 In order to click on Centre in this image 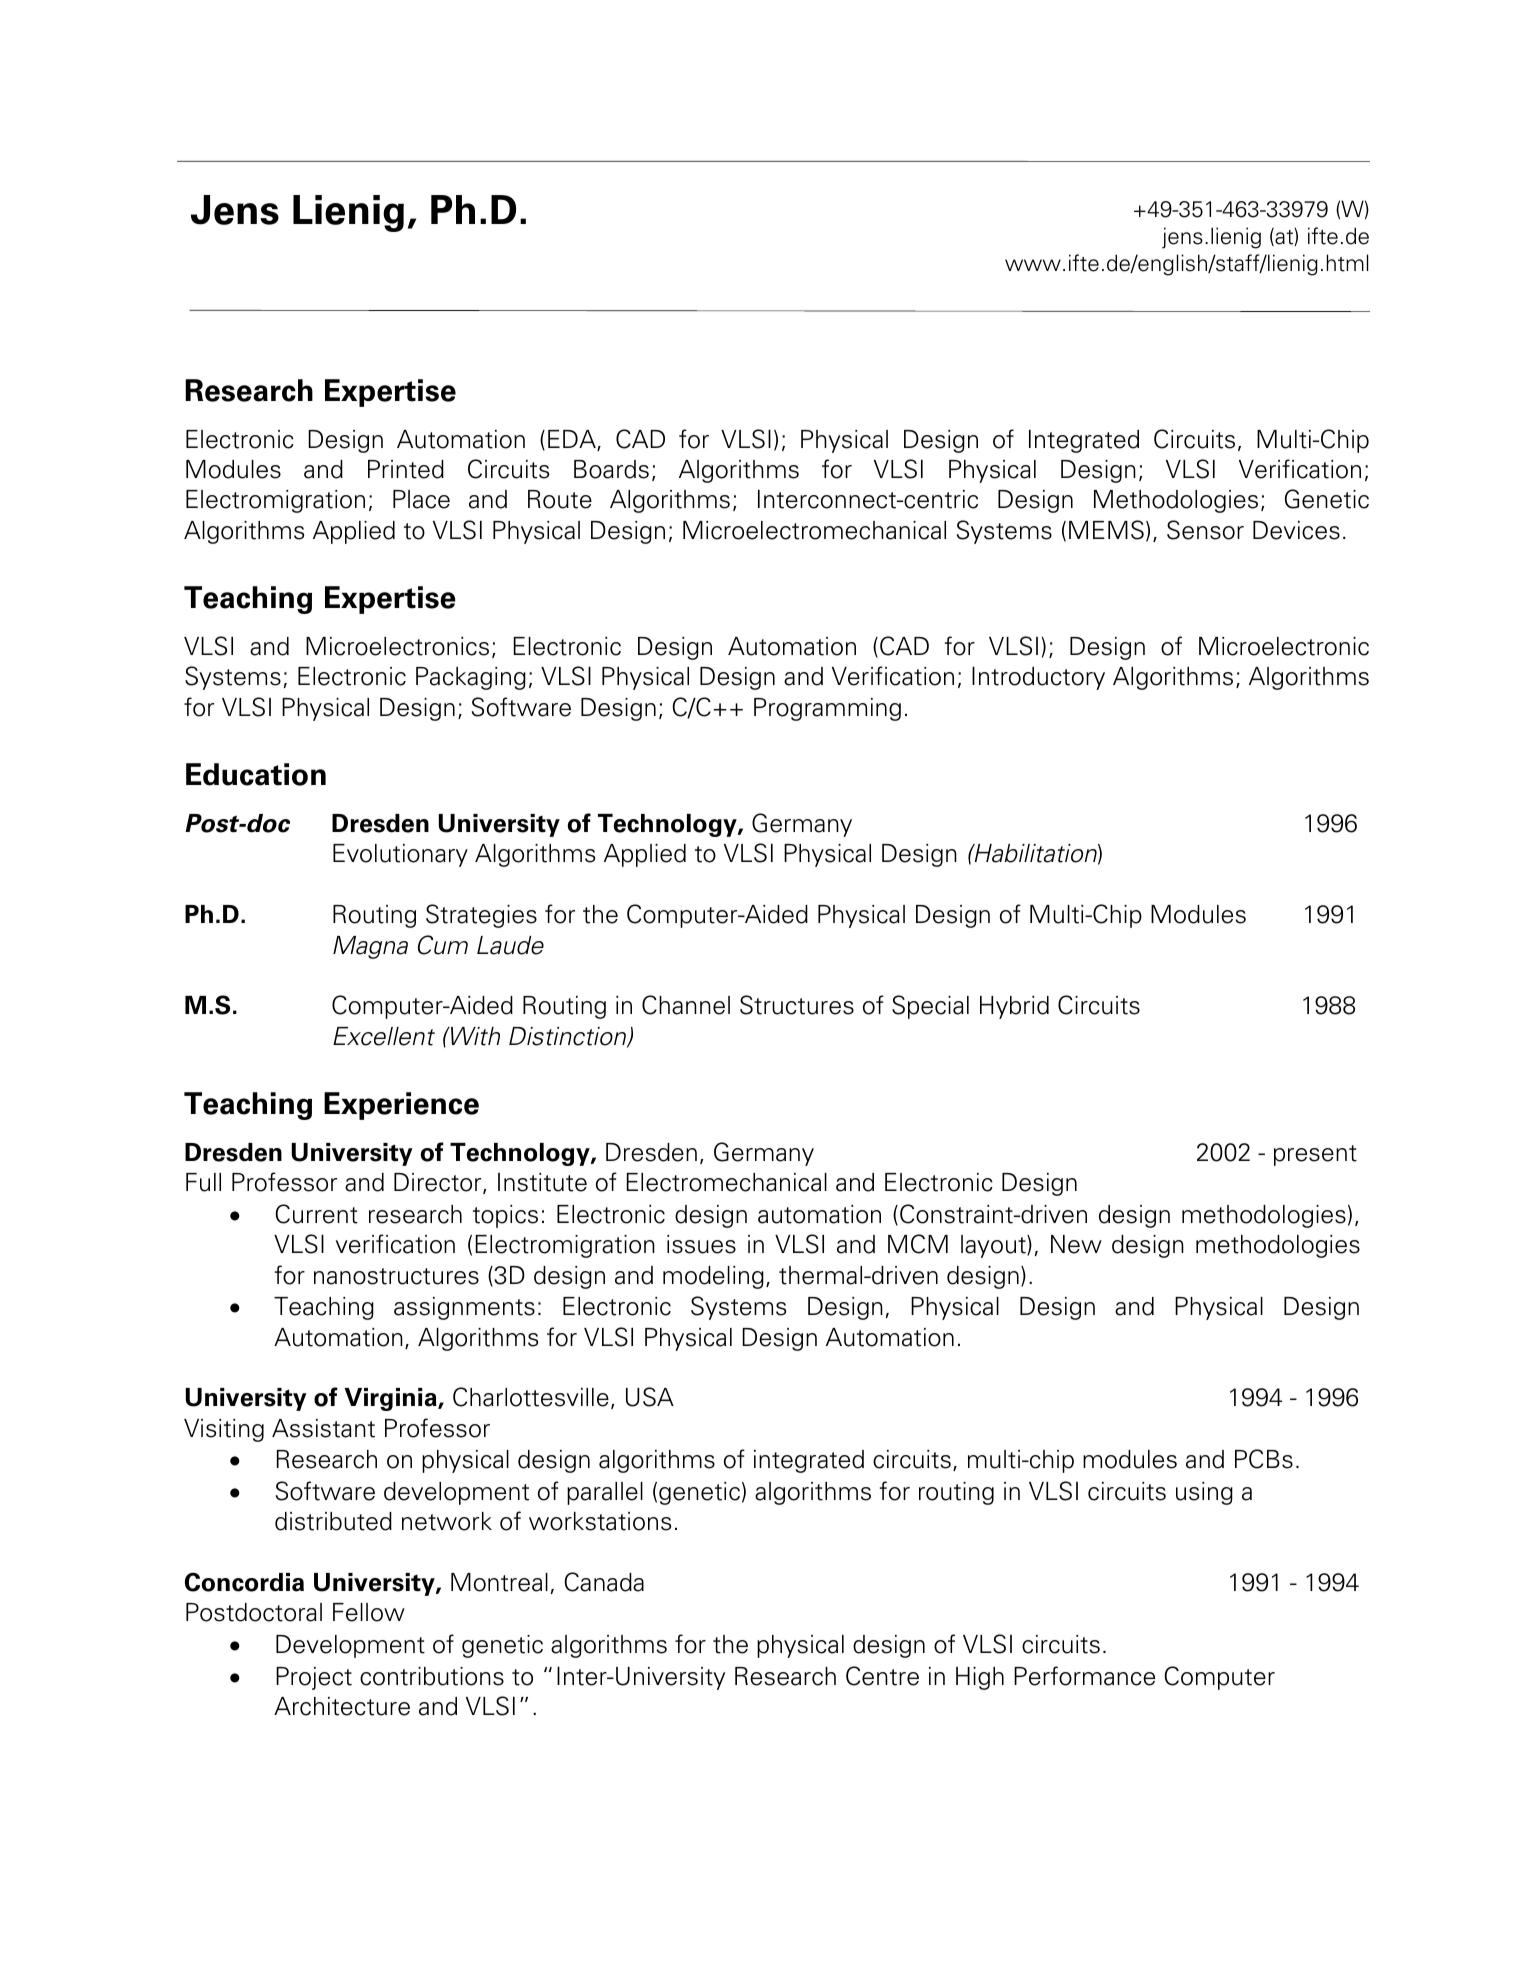, I will do `click(882, 1676)`.
